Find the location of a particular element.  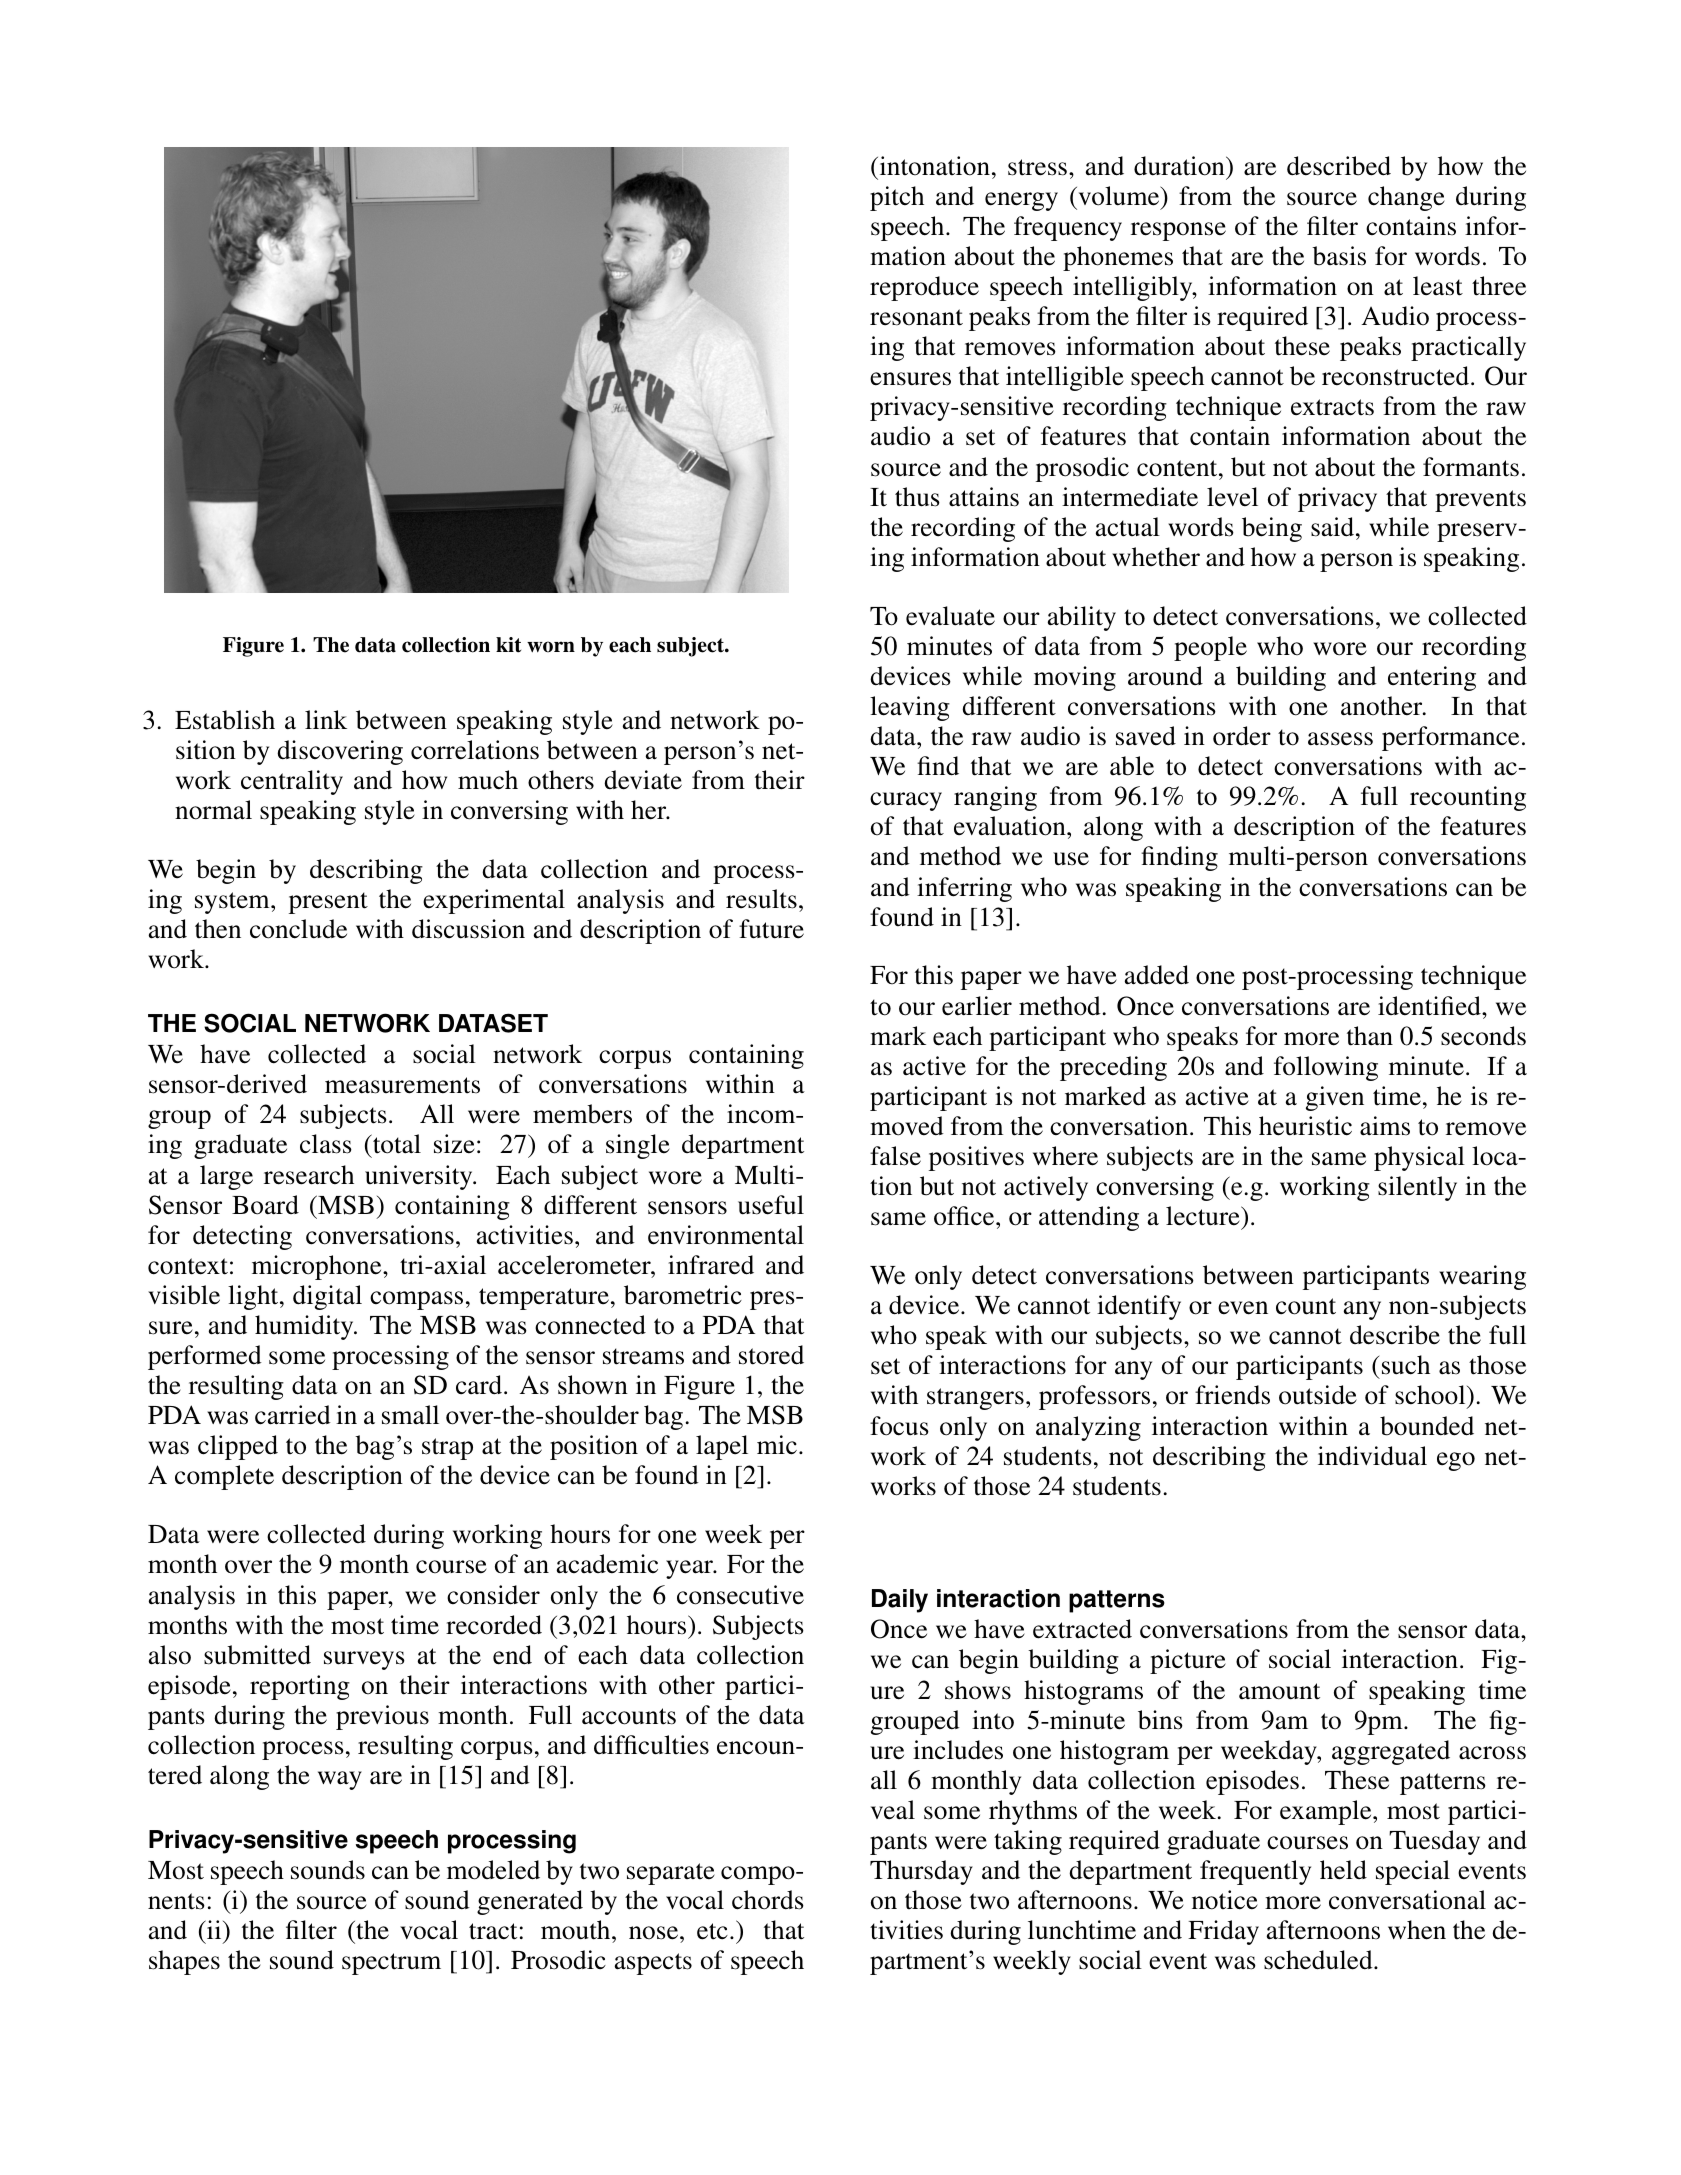

held is located at coordinates (1343, 1870).
